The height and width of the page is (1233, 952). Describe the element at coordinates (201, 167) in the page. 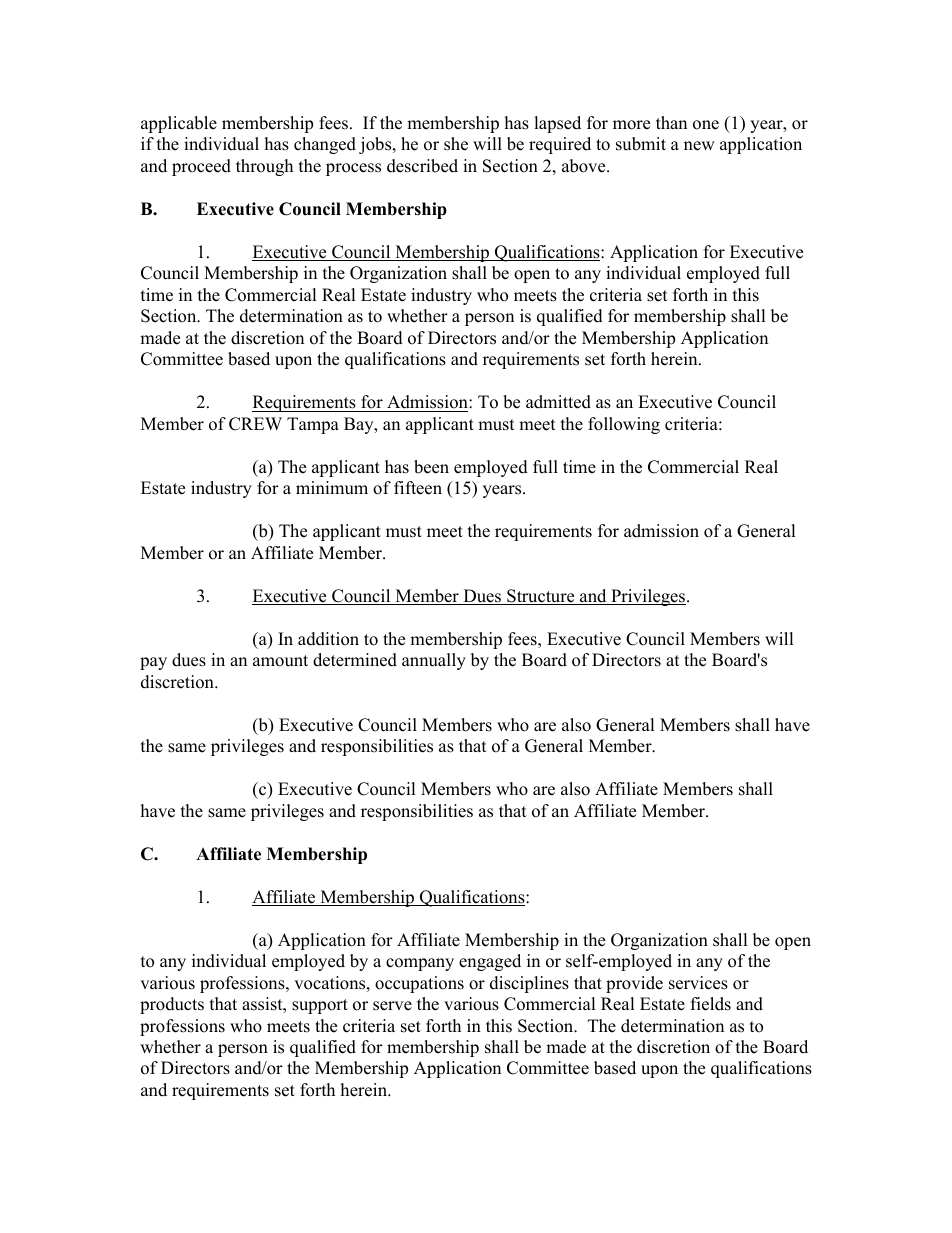

I see `proceed` at that location.
